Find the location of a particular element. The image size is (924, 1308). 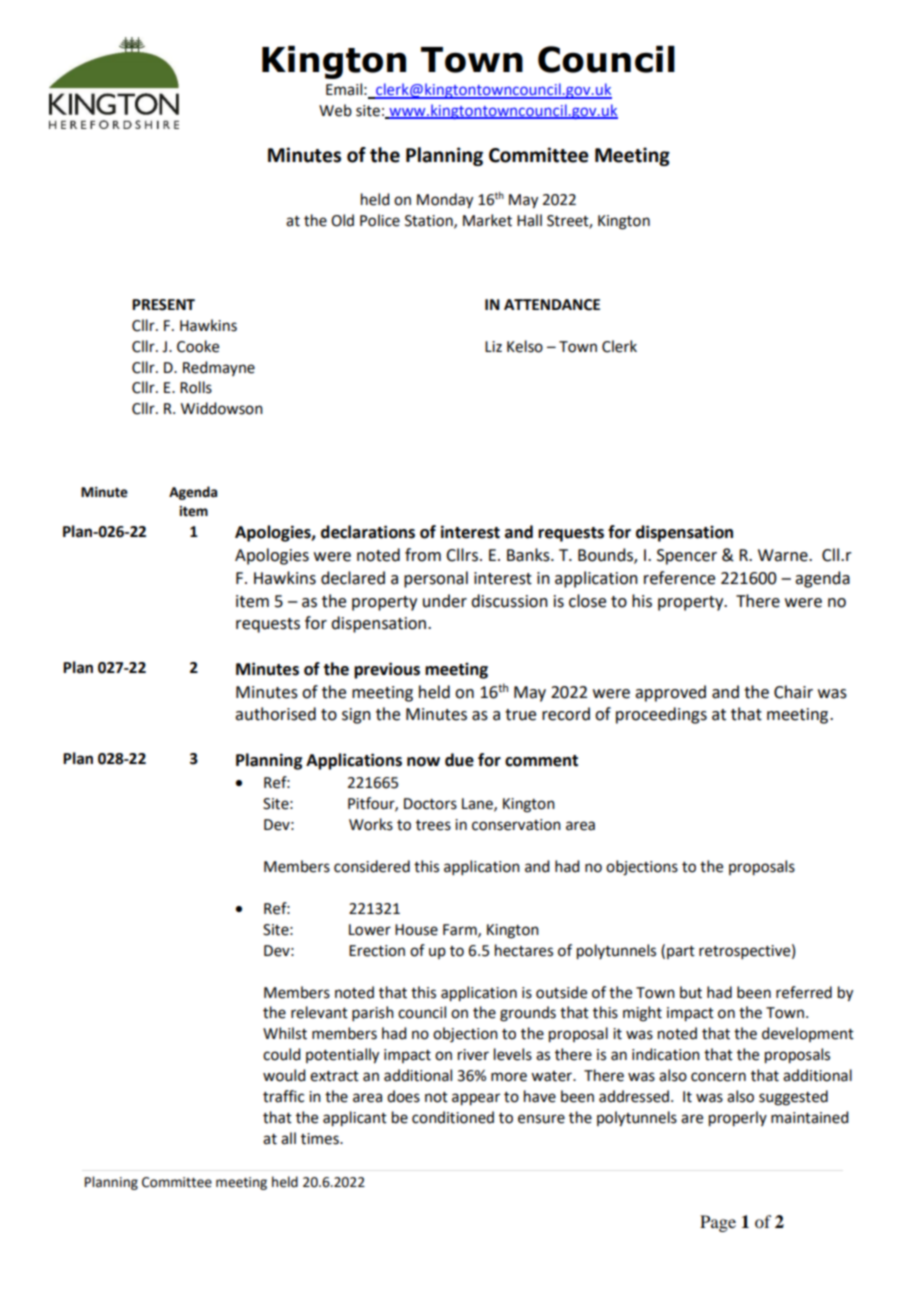

Monday is located at coordinates (445, 201).
